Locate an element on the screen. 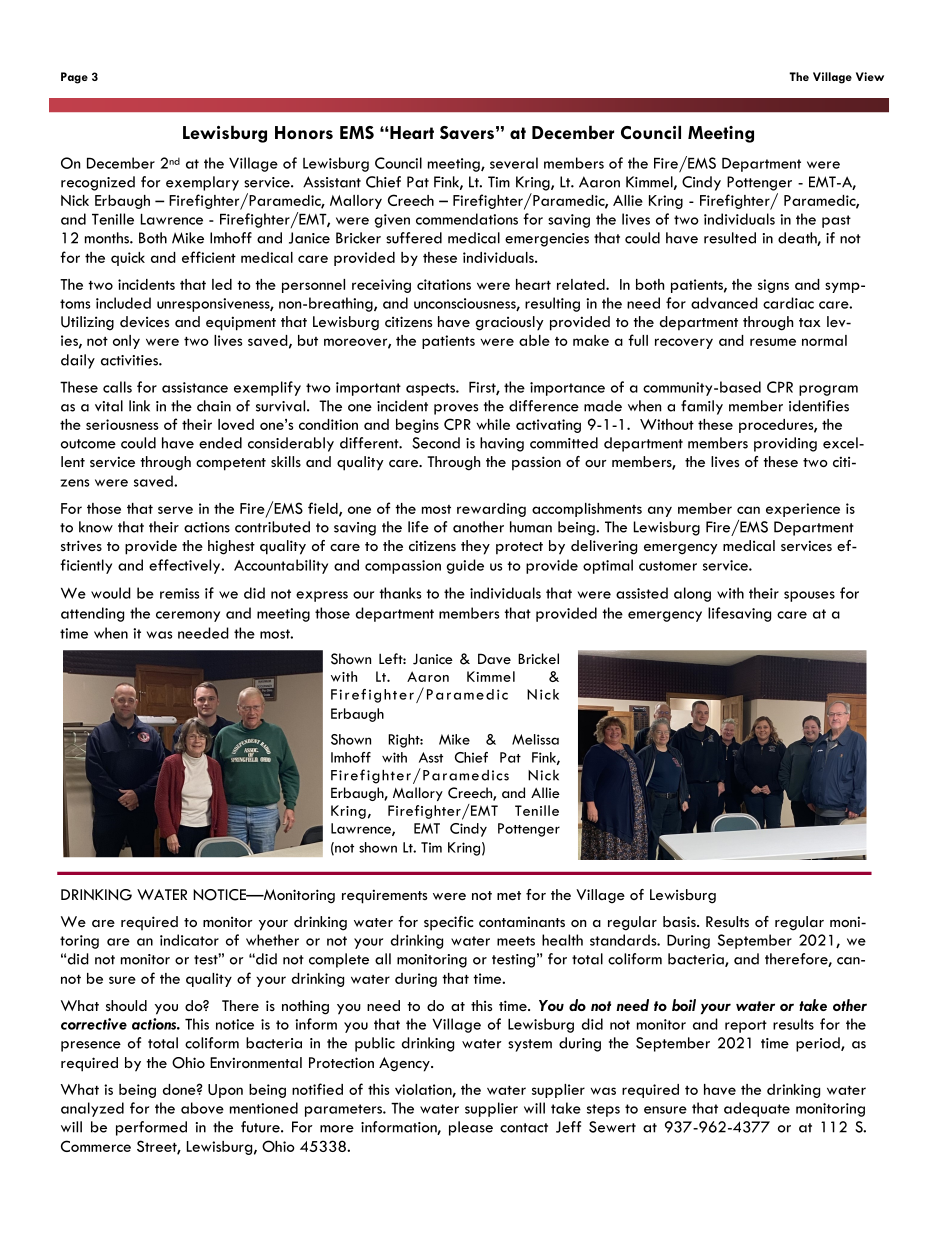 This screenshot has width=952, height=1233. View is located at coordinates (870, 76).
